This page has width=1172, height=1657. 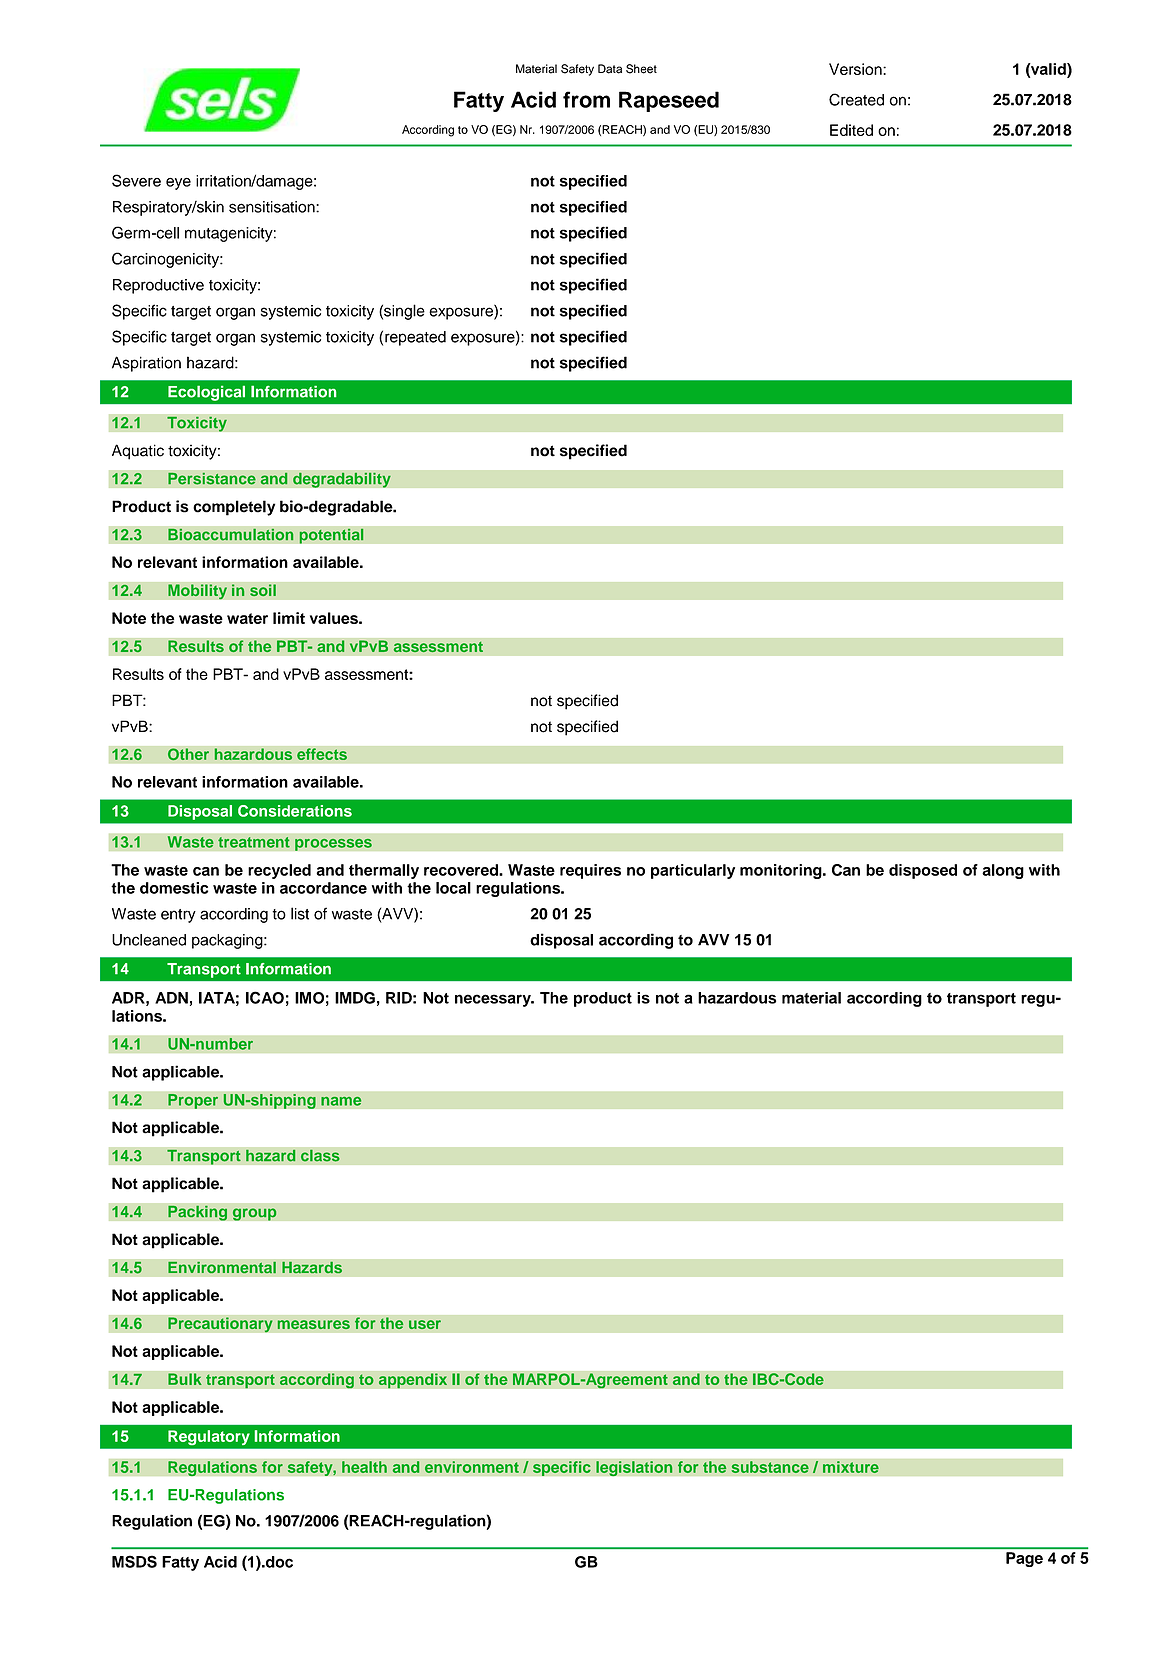 I want to click on eye, so click(x=178, y=184).
